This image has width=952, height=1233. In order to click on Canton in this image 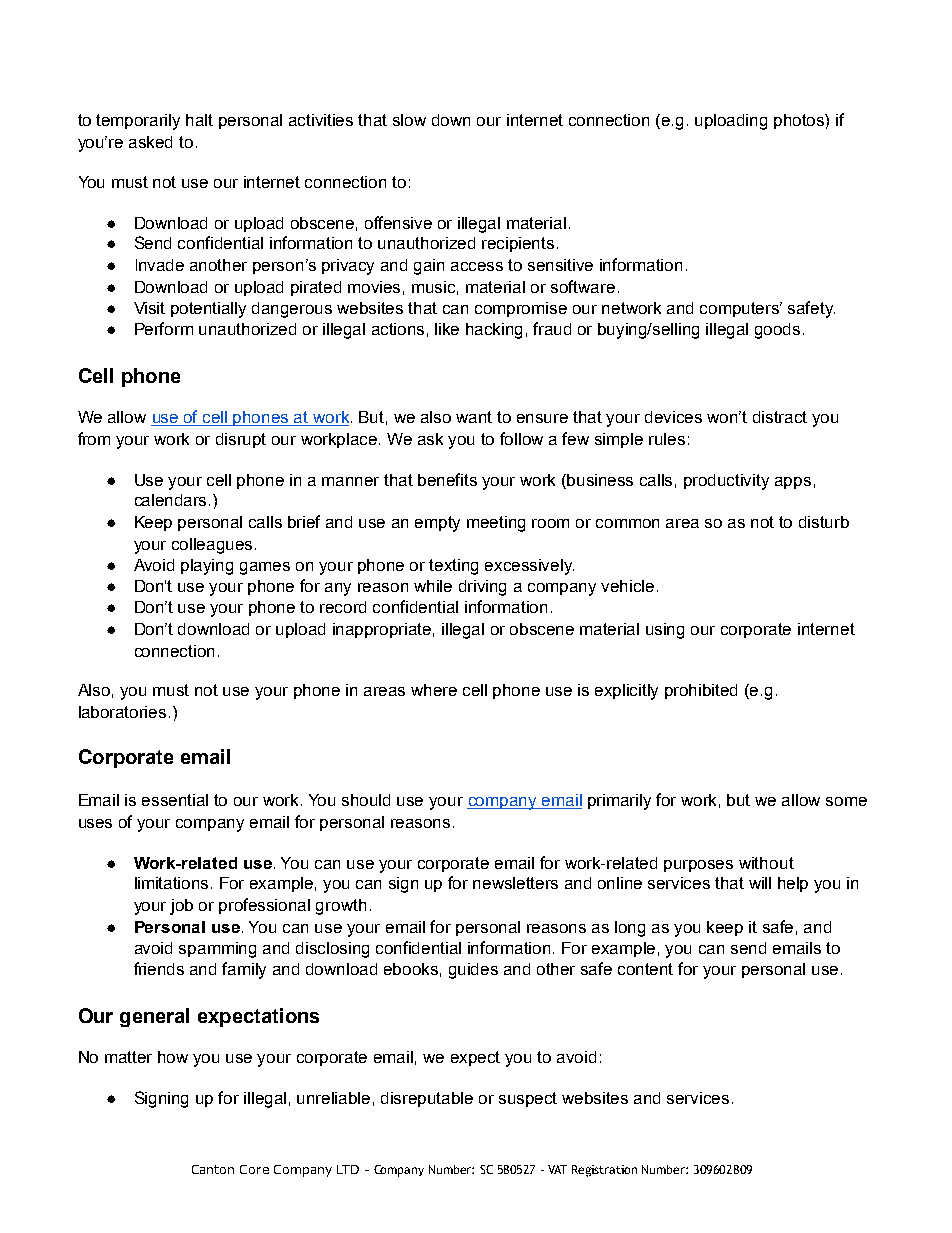, I will do `click(213, 1169)`.
